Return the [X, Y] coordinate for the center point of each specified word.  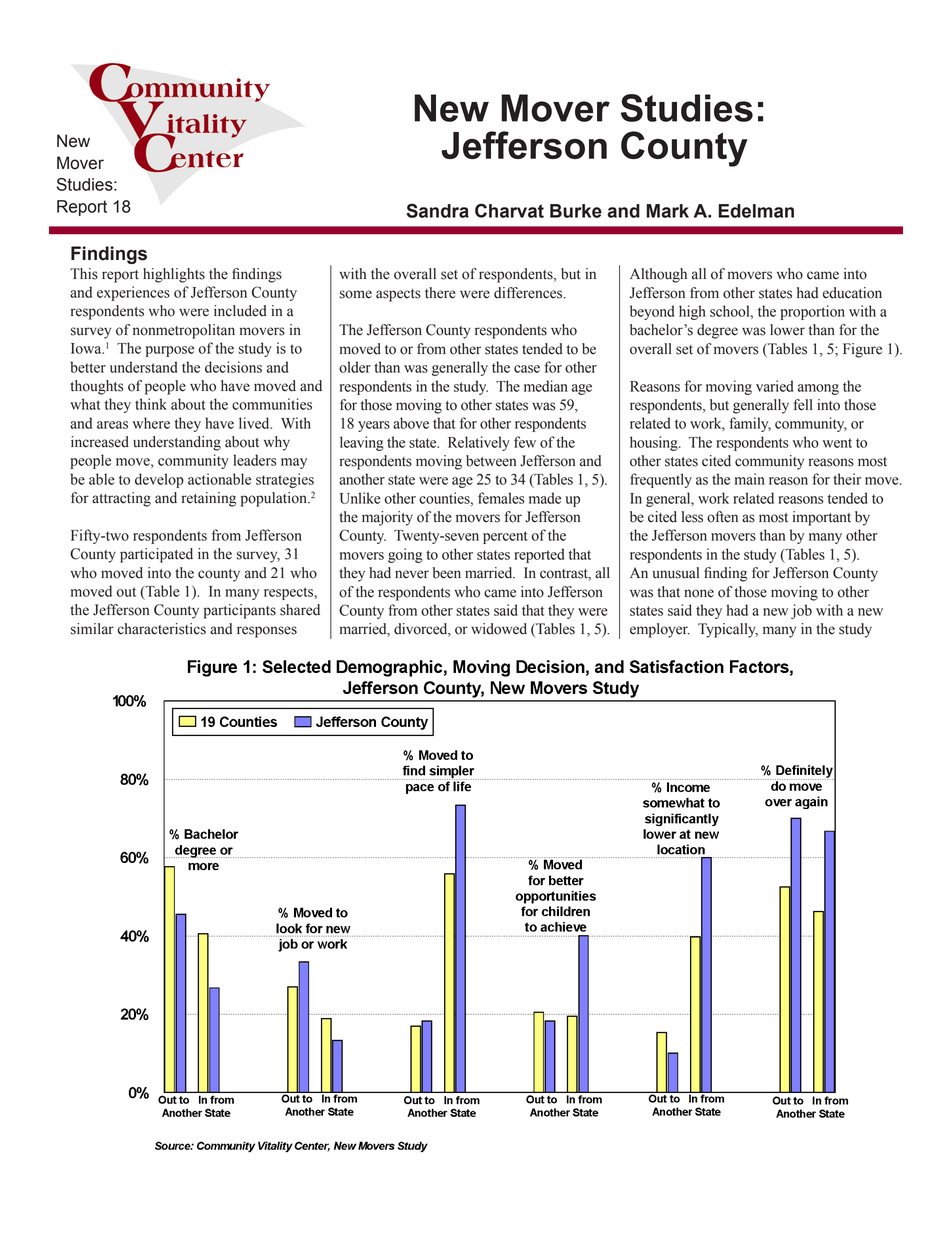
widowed [499, 629]
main [750, 479]
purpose [170, 351]
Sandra [437, 210]
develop [159, 480]
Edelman [756, 211]
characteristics [162, 629]
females [501, 498]
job [801, 611]
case [527, 369]
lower [787, 330]
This [84, 274]
